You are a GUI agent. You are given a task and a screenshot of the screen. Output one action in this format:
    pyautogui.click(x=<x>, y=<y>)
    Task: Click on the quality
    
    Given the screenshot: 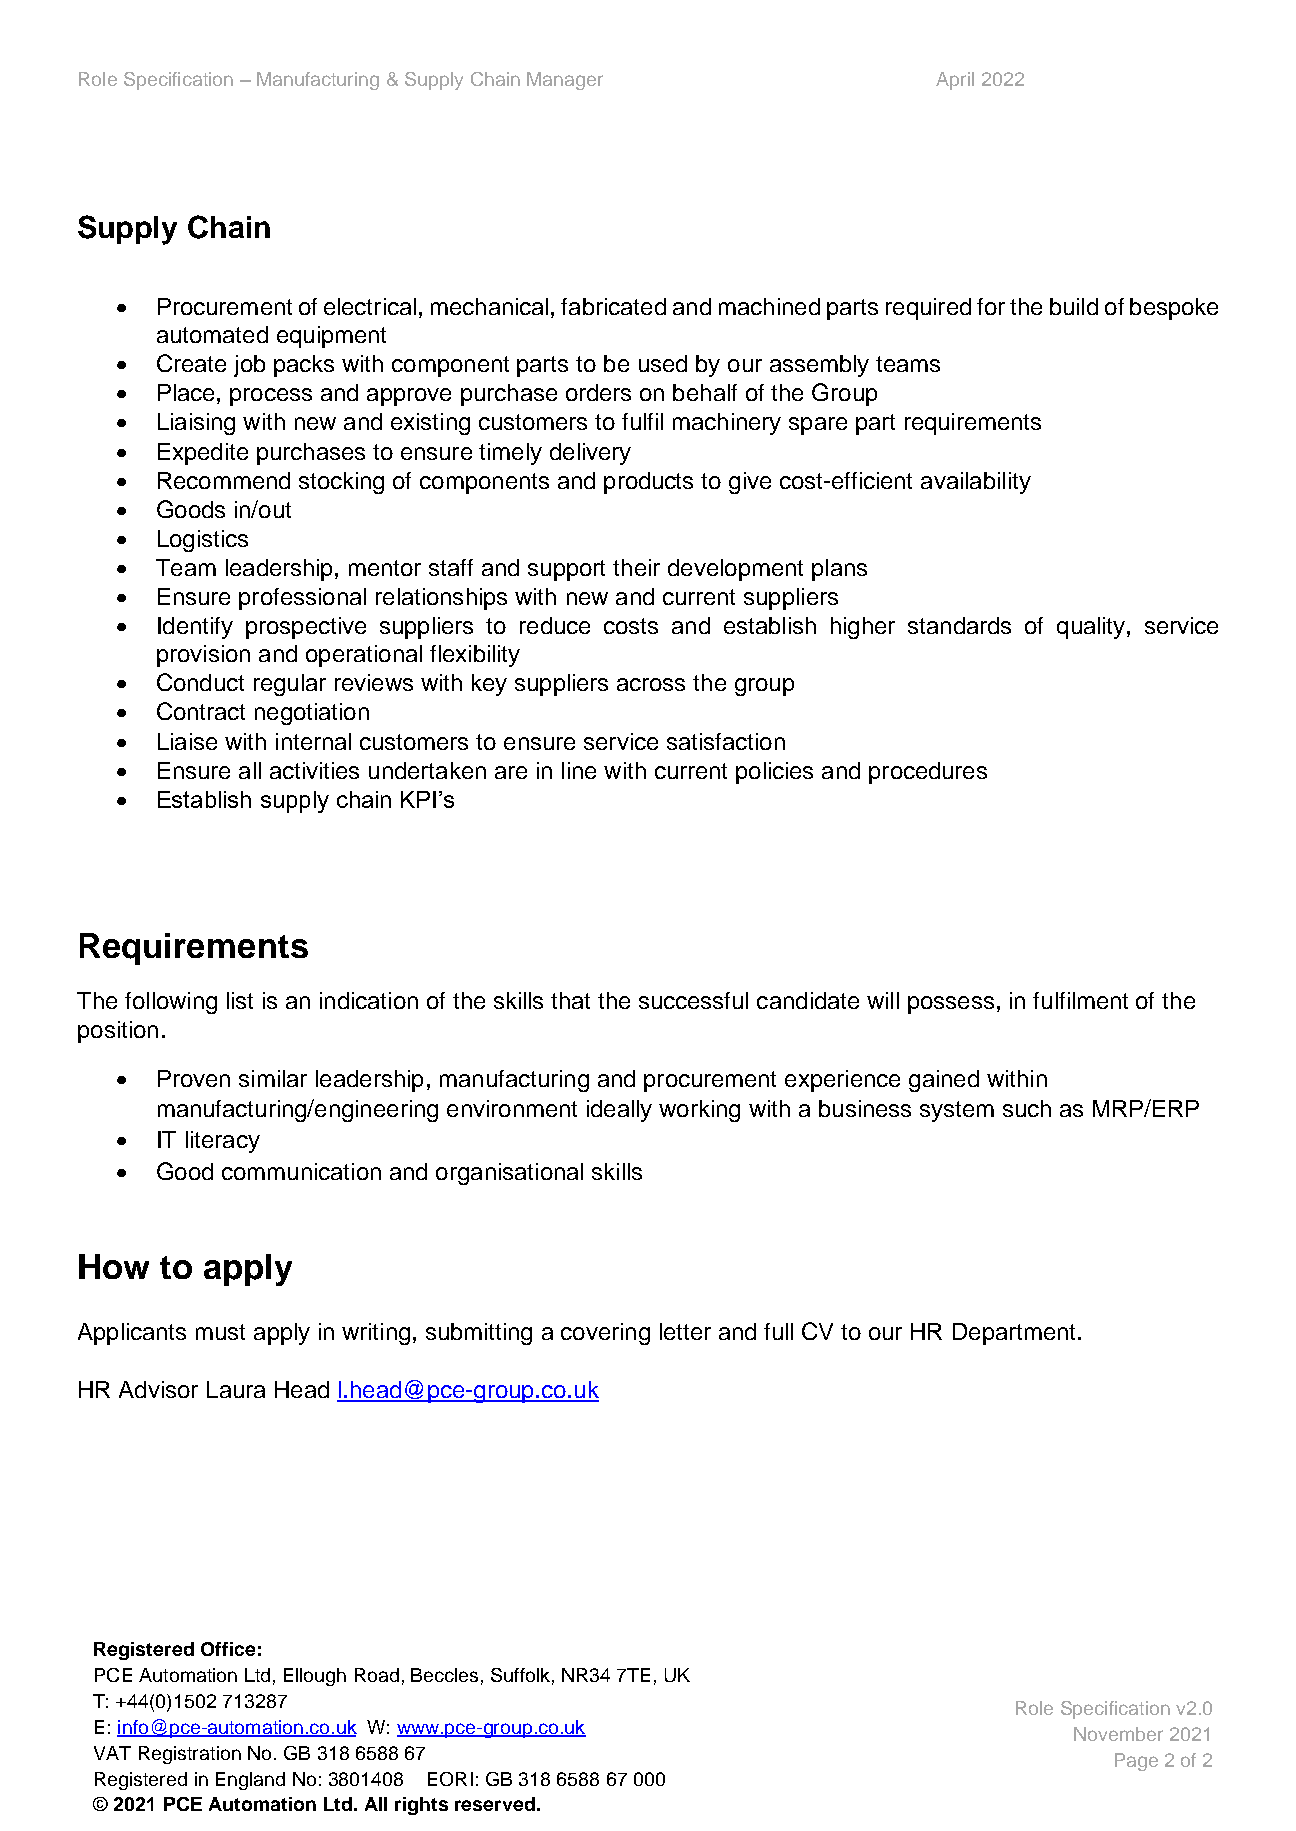 What is the action you would take?
    pyautogui.click(x=1092, y=628)
